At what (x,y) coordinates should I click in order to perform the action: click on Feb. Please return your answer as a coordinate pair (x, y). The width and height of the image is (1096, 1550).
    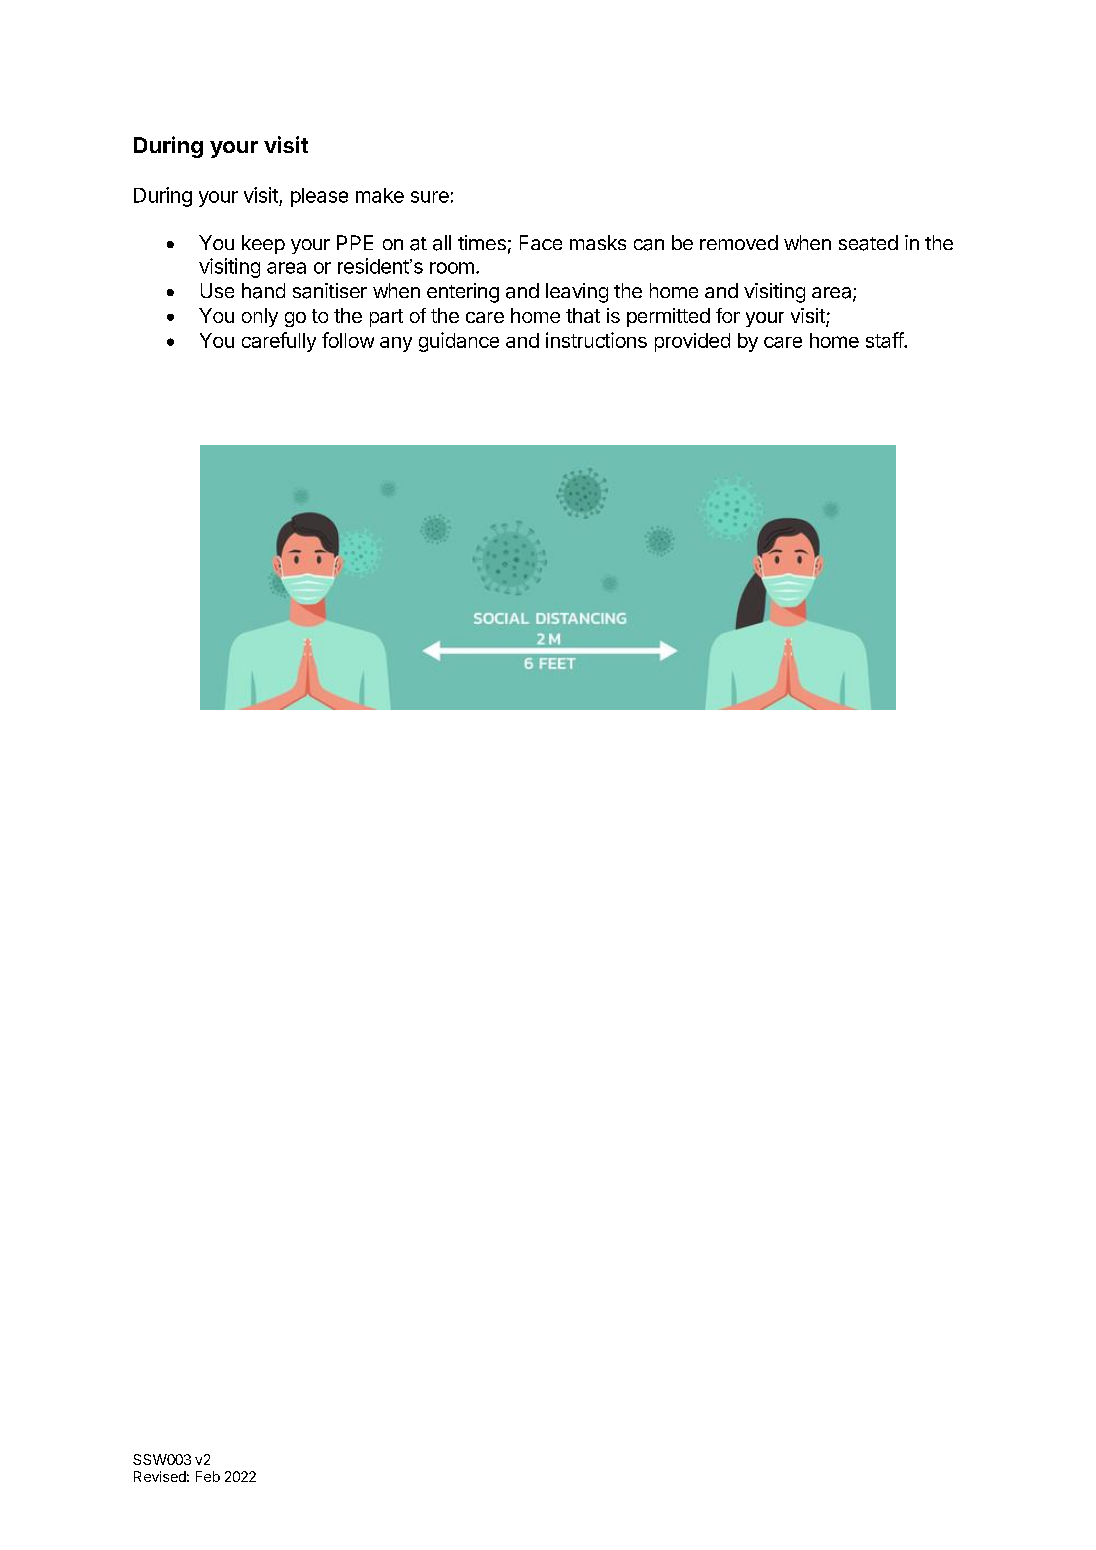
    Looking at the image, I should click on (208, 1476).
